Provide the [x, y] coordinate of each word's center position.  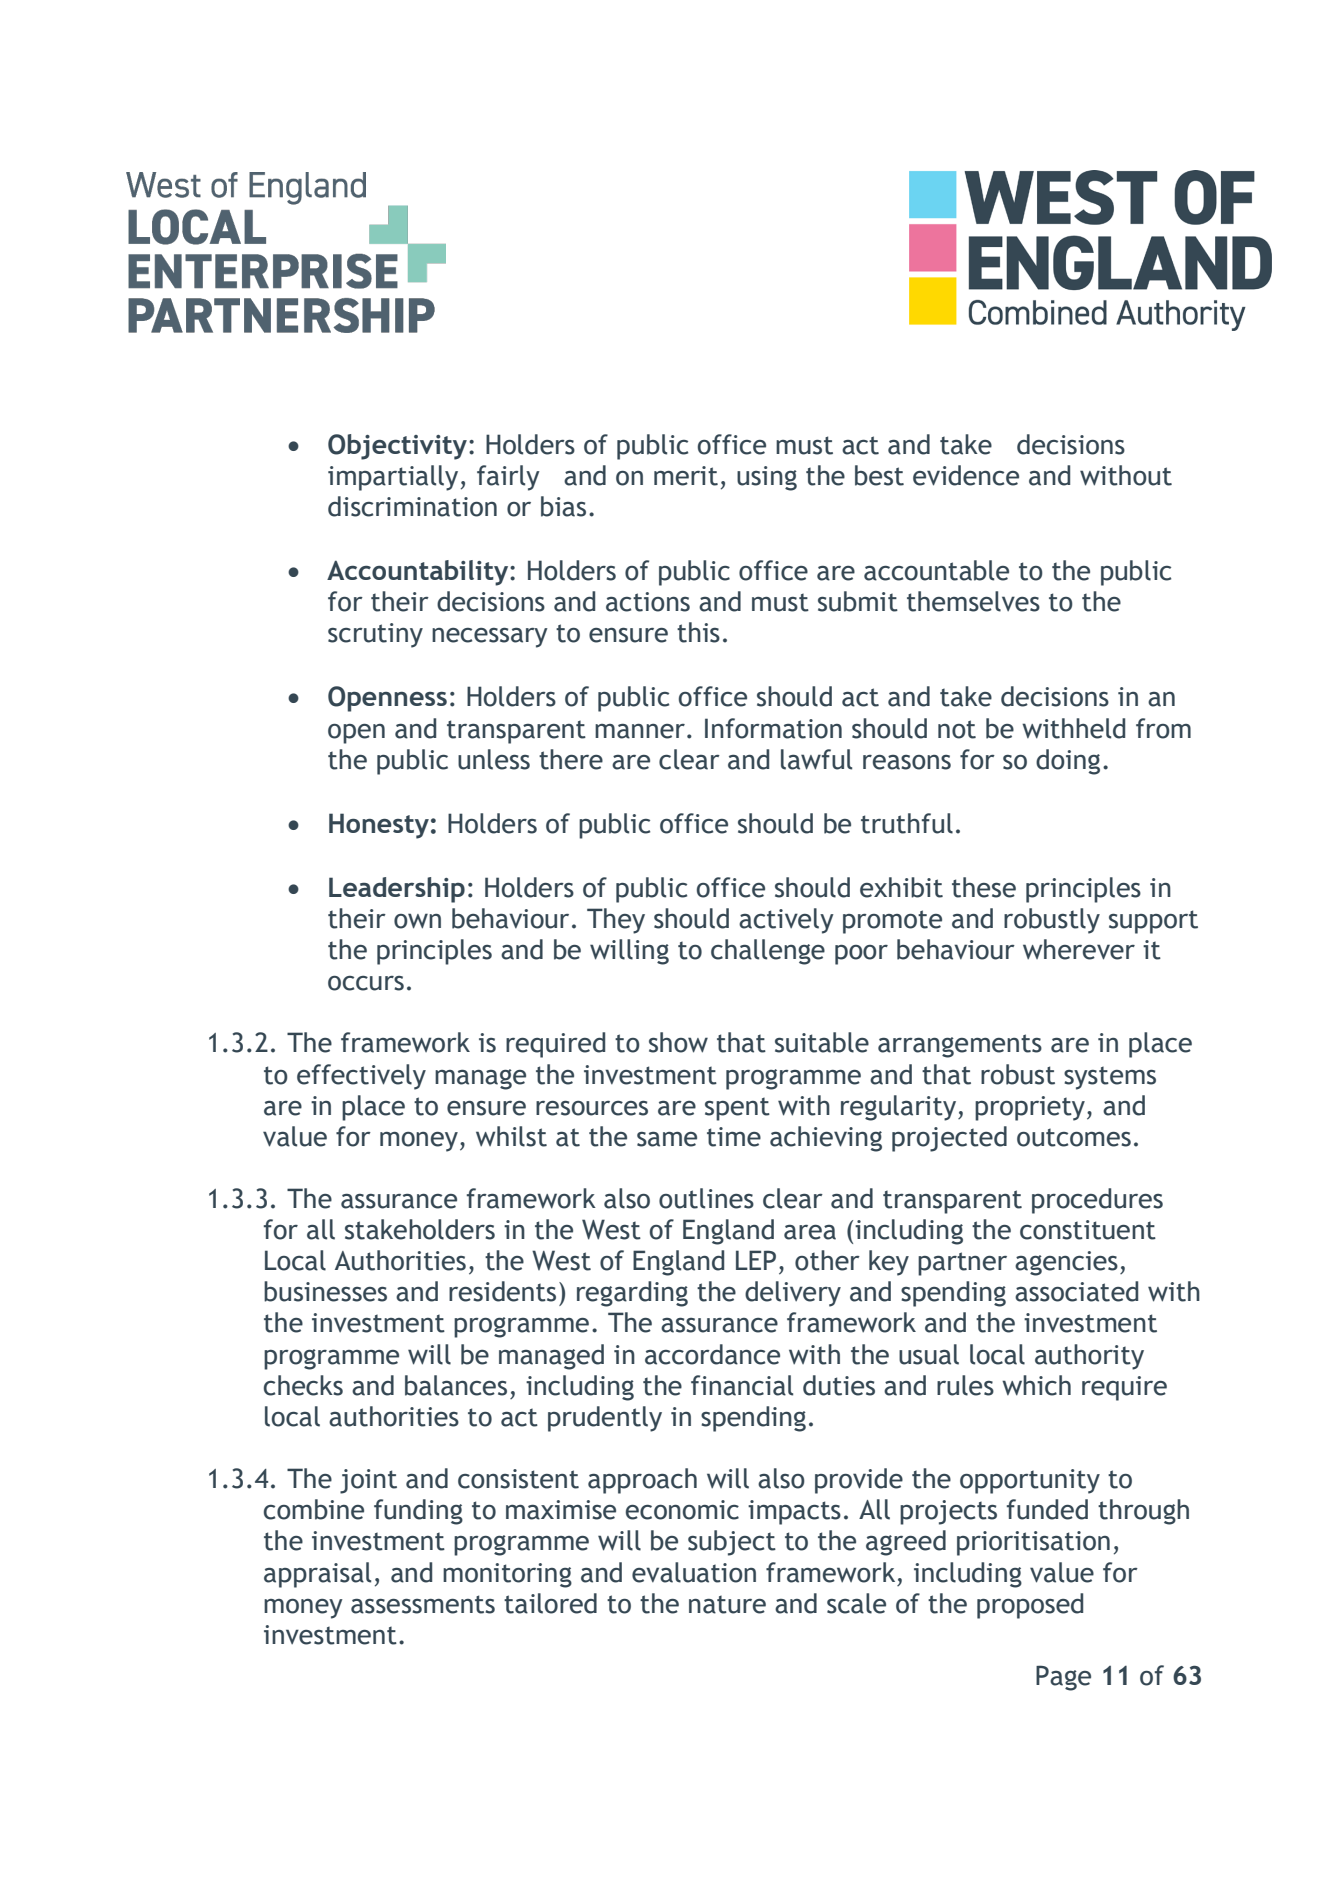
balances [456, 1385]
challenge [768, 952]
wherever [1079, 949]
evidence [966, 475]
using [767, 478]
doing [1068, 762]
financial [742, 1385]
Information [773, 728]
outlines [706, 1198]
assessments [423, 1604]
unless [494, 759]
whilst [511, 1136]
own [417, 921]
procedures [1097, 1201]
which [1036, 1385]
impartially [393, 478]
